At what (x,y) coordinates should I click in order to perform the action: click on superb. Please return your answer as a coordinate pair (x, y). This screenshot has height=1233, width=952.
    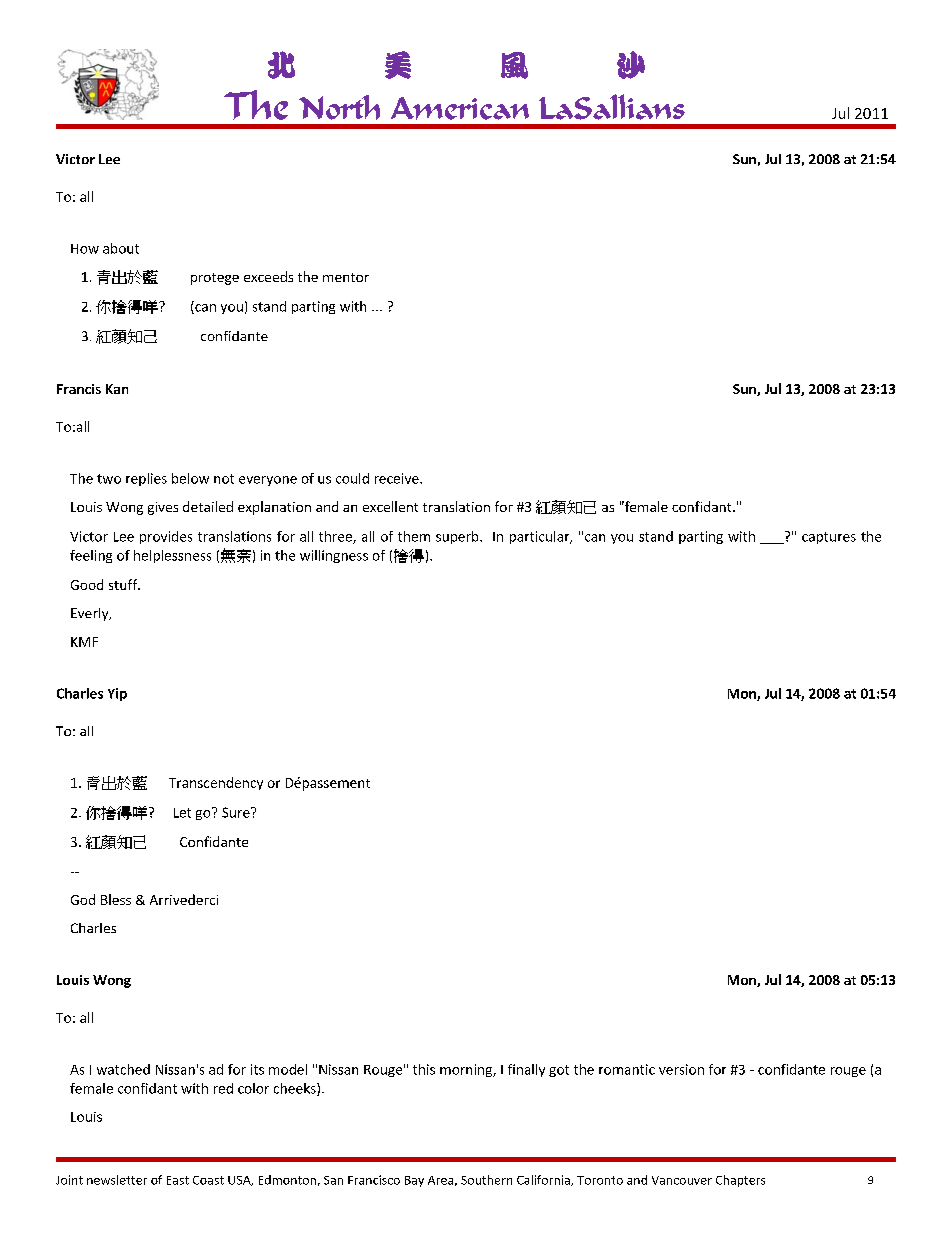
    Looking at the image, I should click on (458, 537).
